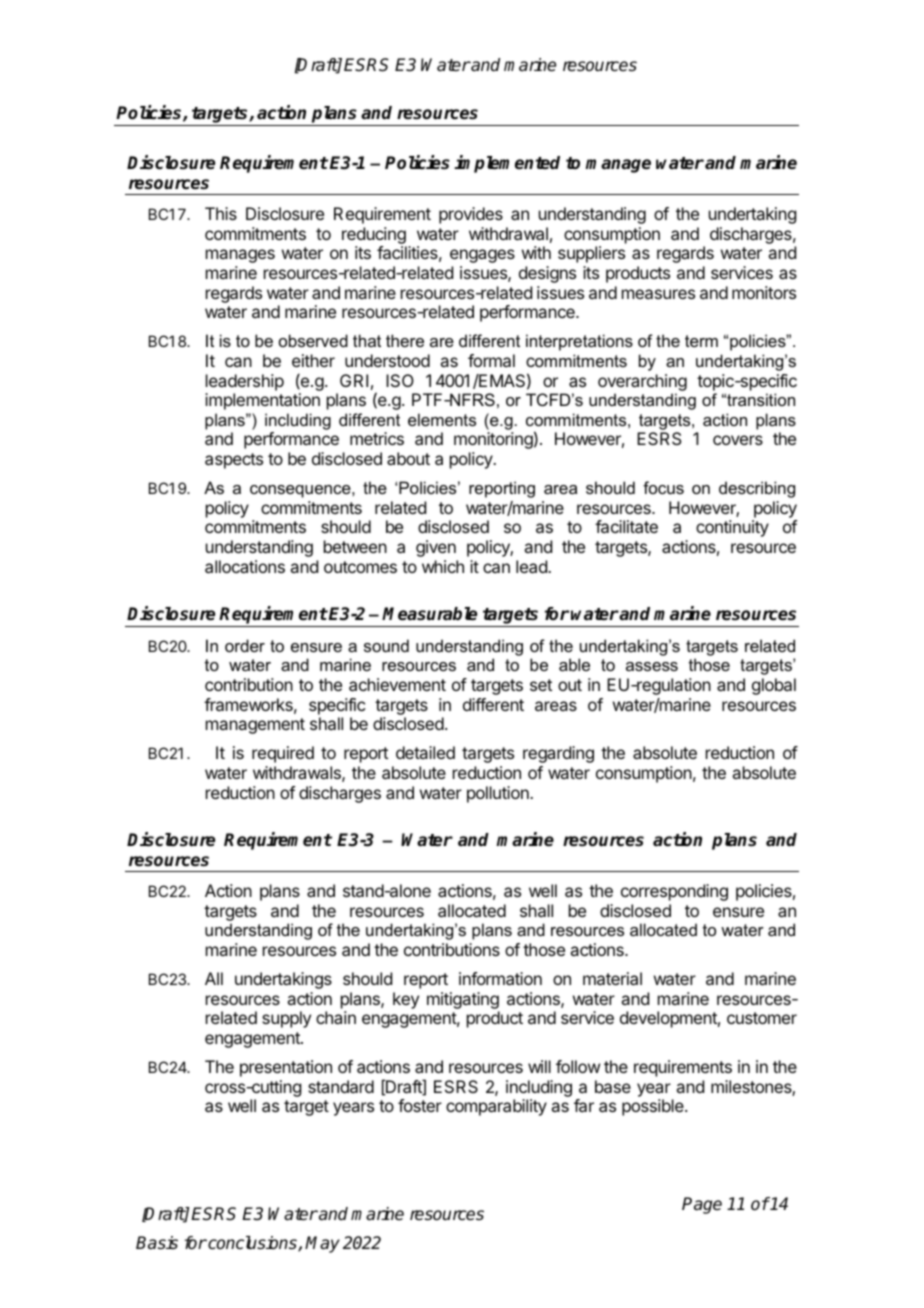 The image size is (924, 1308). Describe the element at coordinates (157, 1243) in the screenshot. I see `Basis` at that location.
